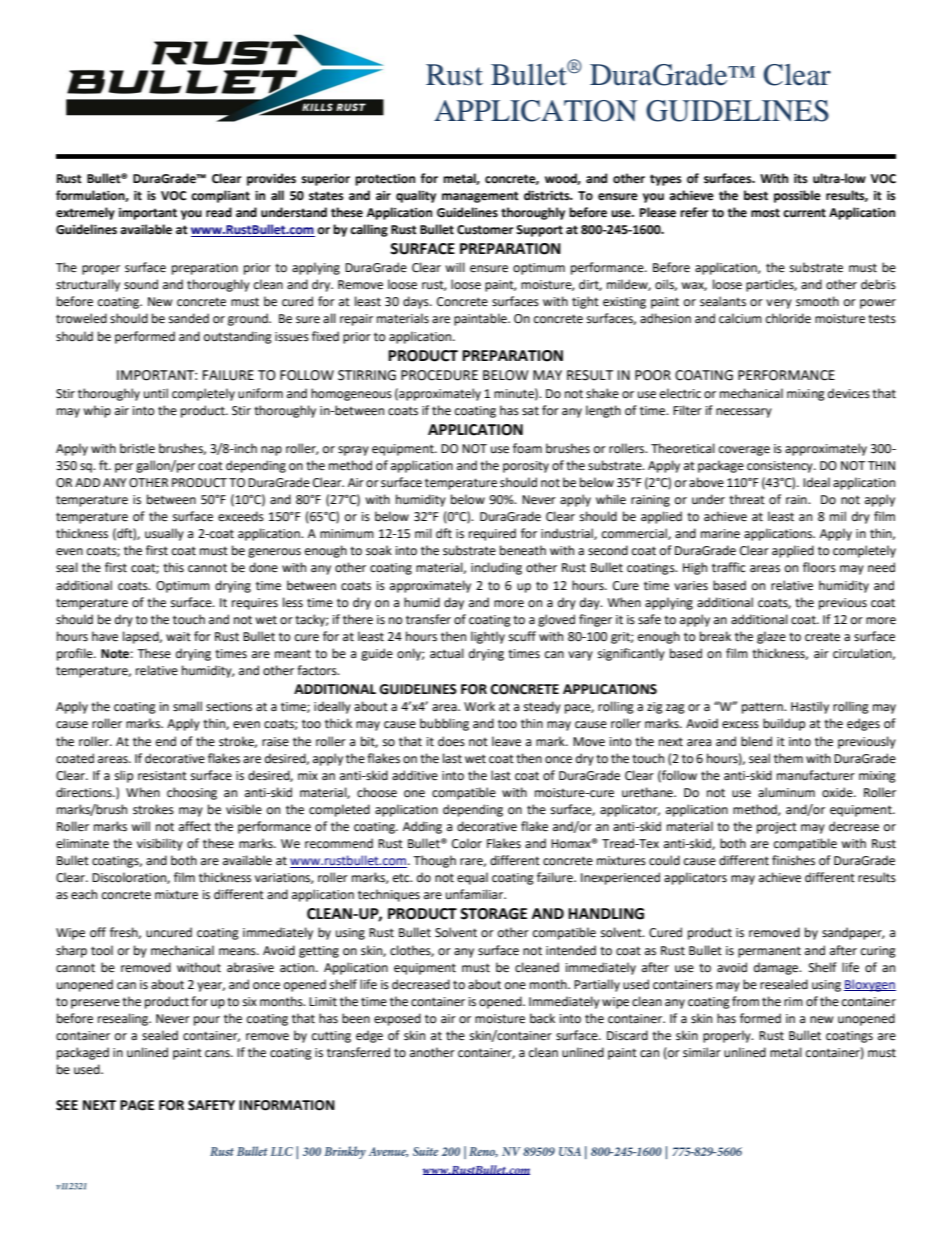 Image resolution: width=952 pixels, height=1233 pixels. What do you see at coordinates (162, 776) in the screenshot?
I see `resistant` at bounding box center [162, 776].
